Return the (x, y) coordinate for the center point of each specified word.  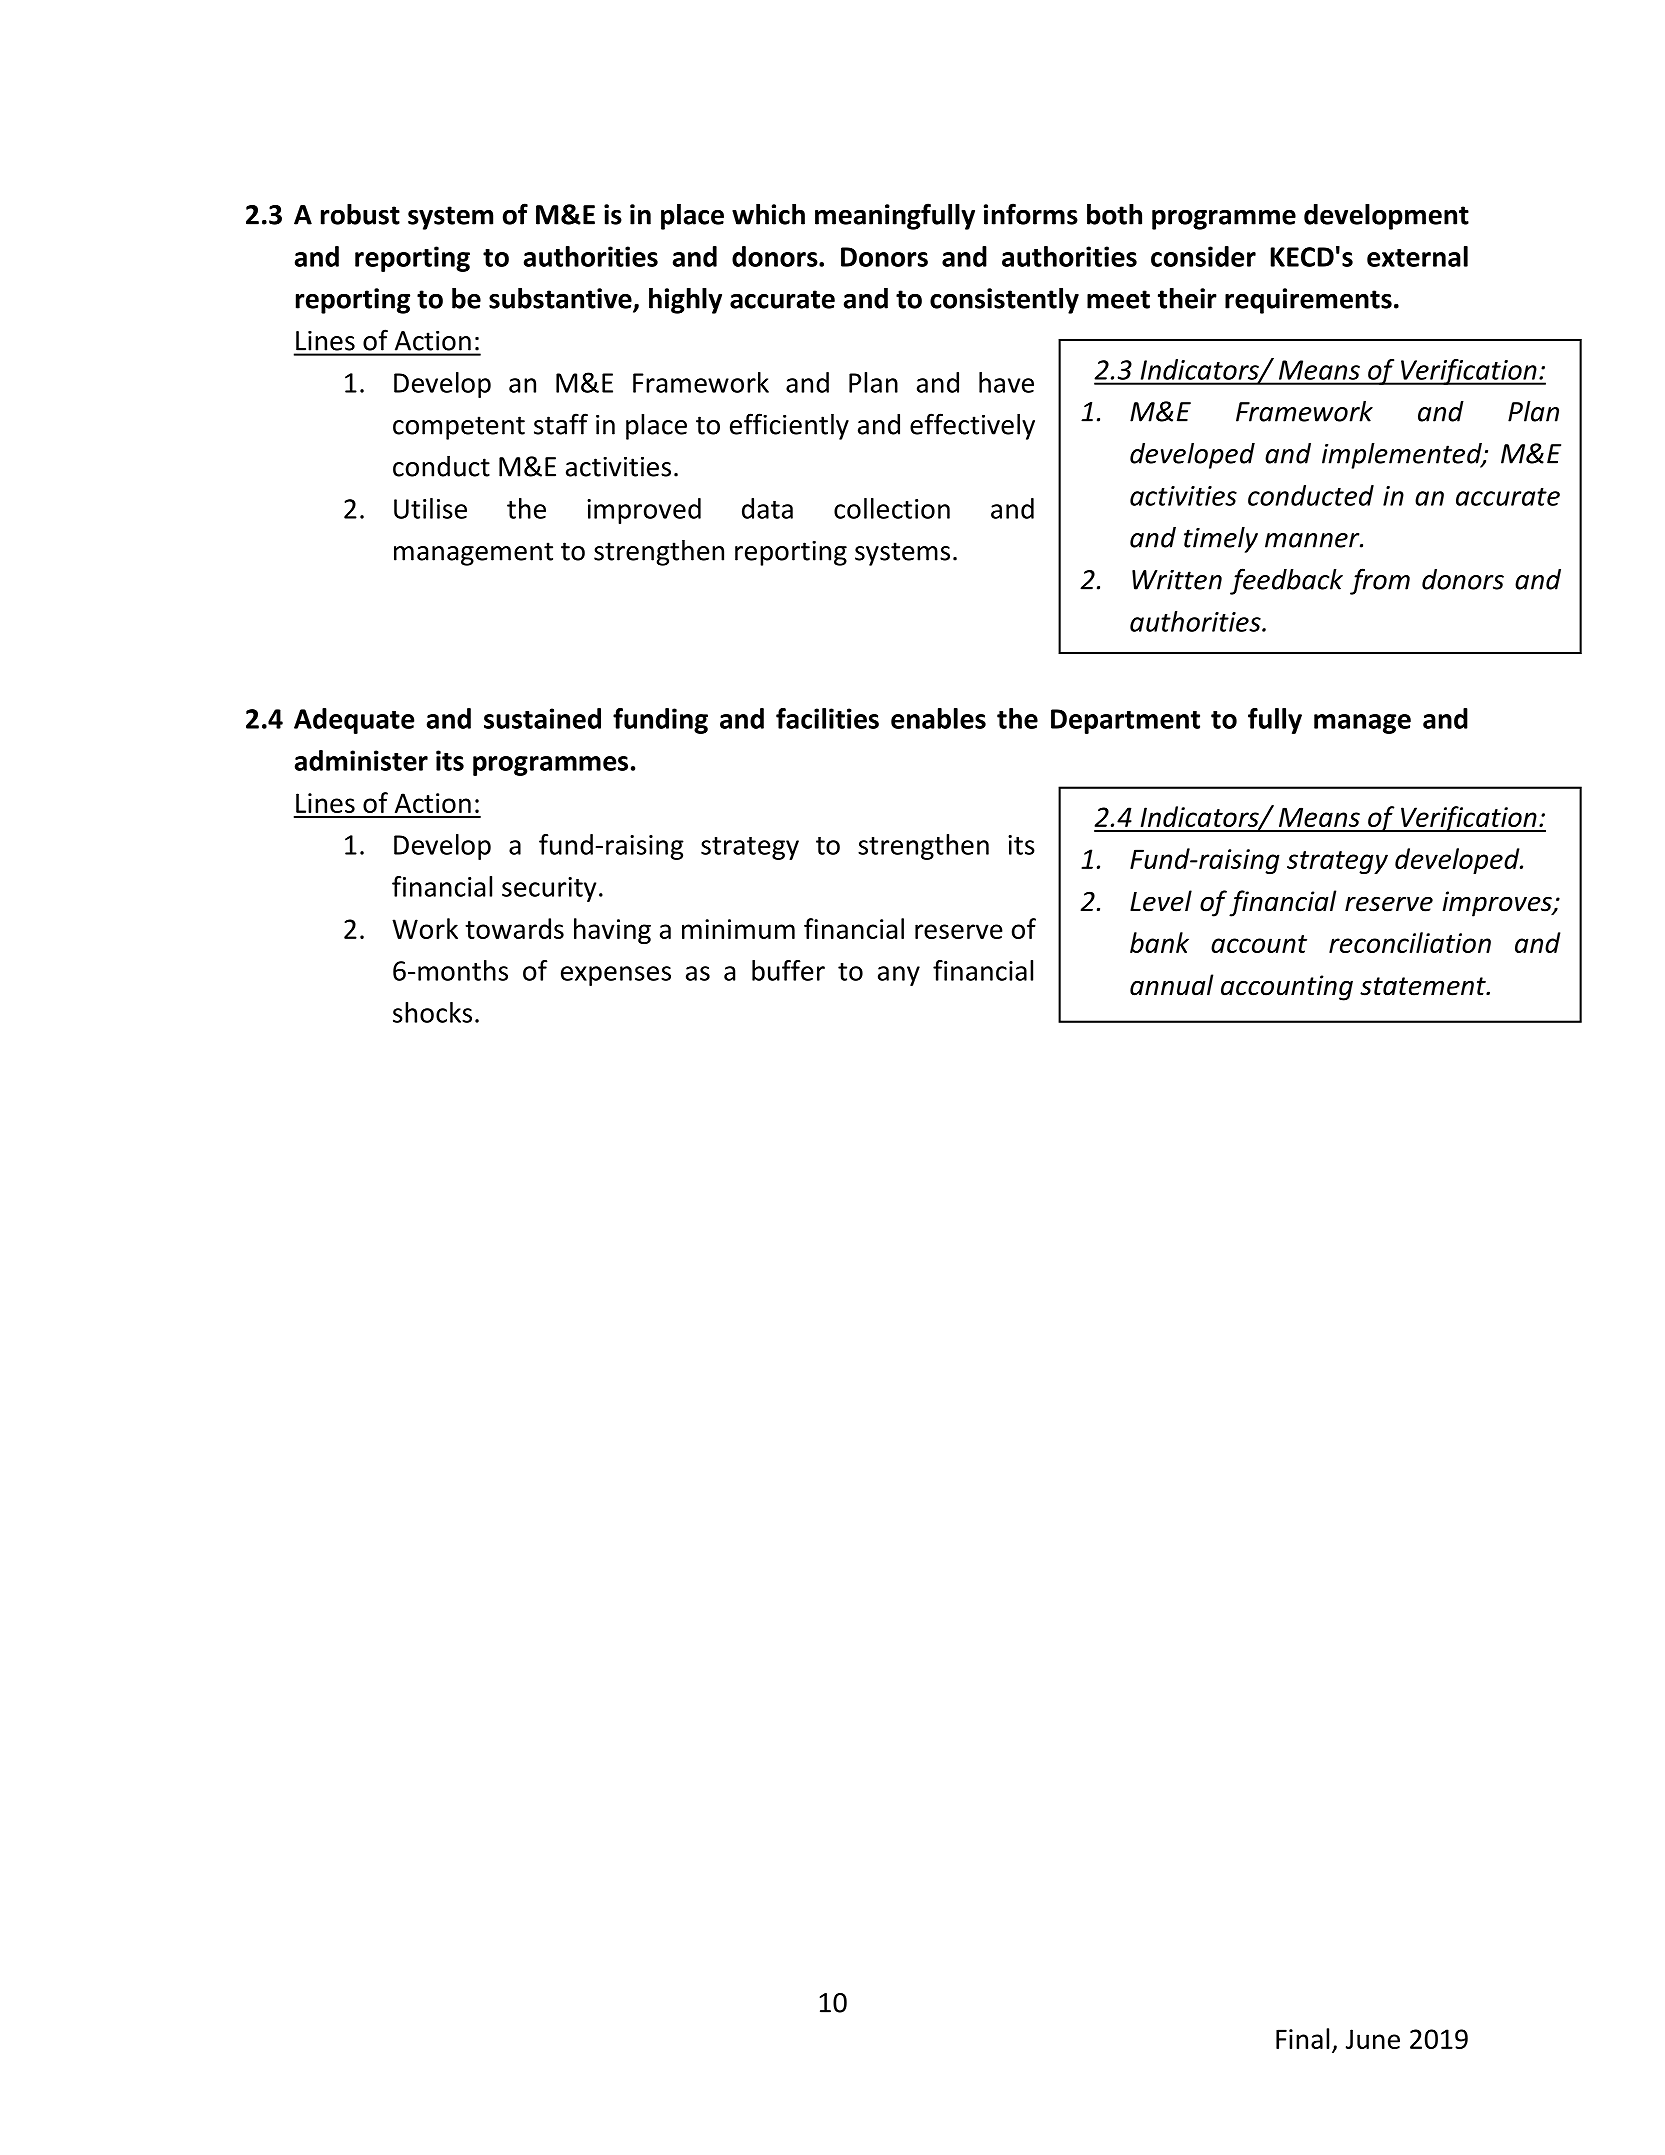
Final (1302, 2038)
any (899, 976)
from (1380, 581)
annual (1171, 985)
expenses (616, 976)
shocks (432, 1012)
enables (938, 718)
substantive (561, 299)
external (1417, 256)
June (1373, 2039)
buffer (788, 970)
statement (1424, 986)
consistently (1004, 301)
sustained (542, 718)
